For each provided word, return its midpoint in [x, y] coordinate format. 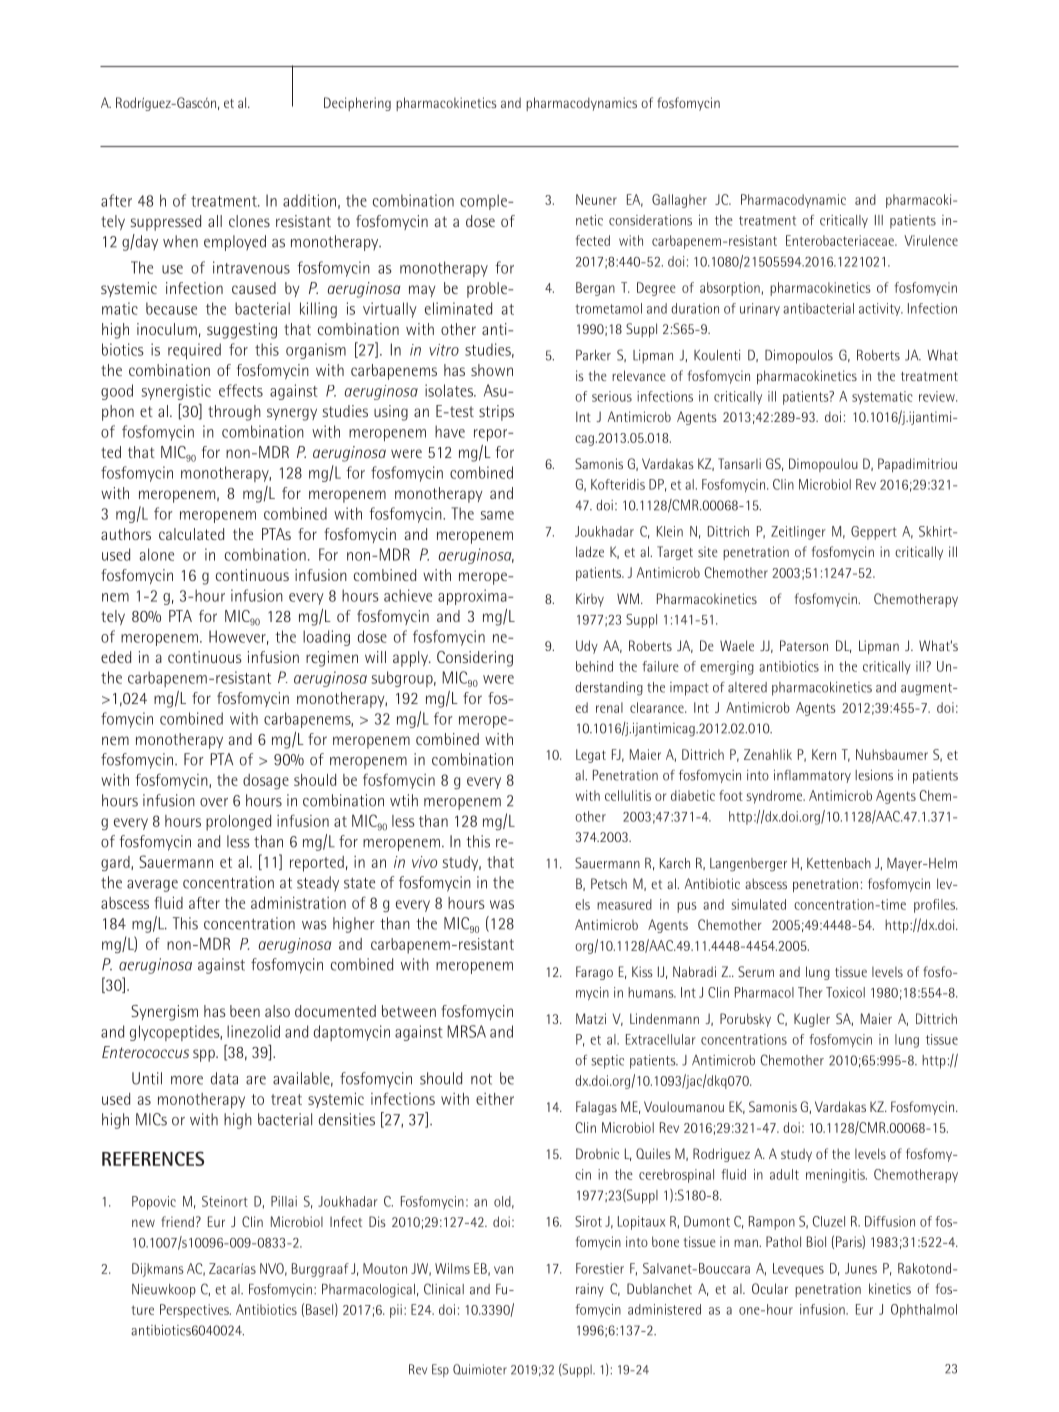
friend [177, 1221]
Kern [824, 754]
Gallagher [679, 201]
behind [594, 666]
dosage [266, 781]
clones [249, 221]
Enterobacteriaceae [841, 240]
